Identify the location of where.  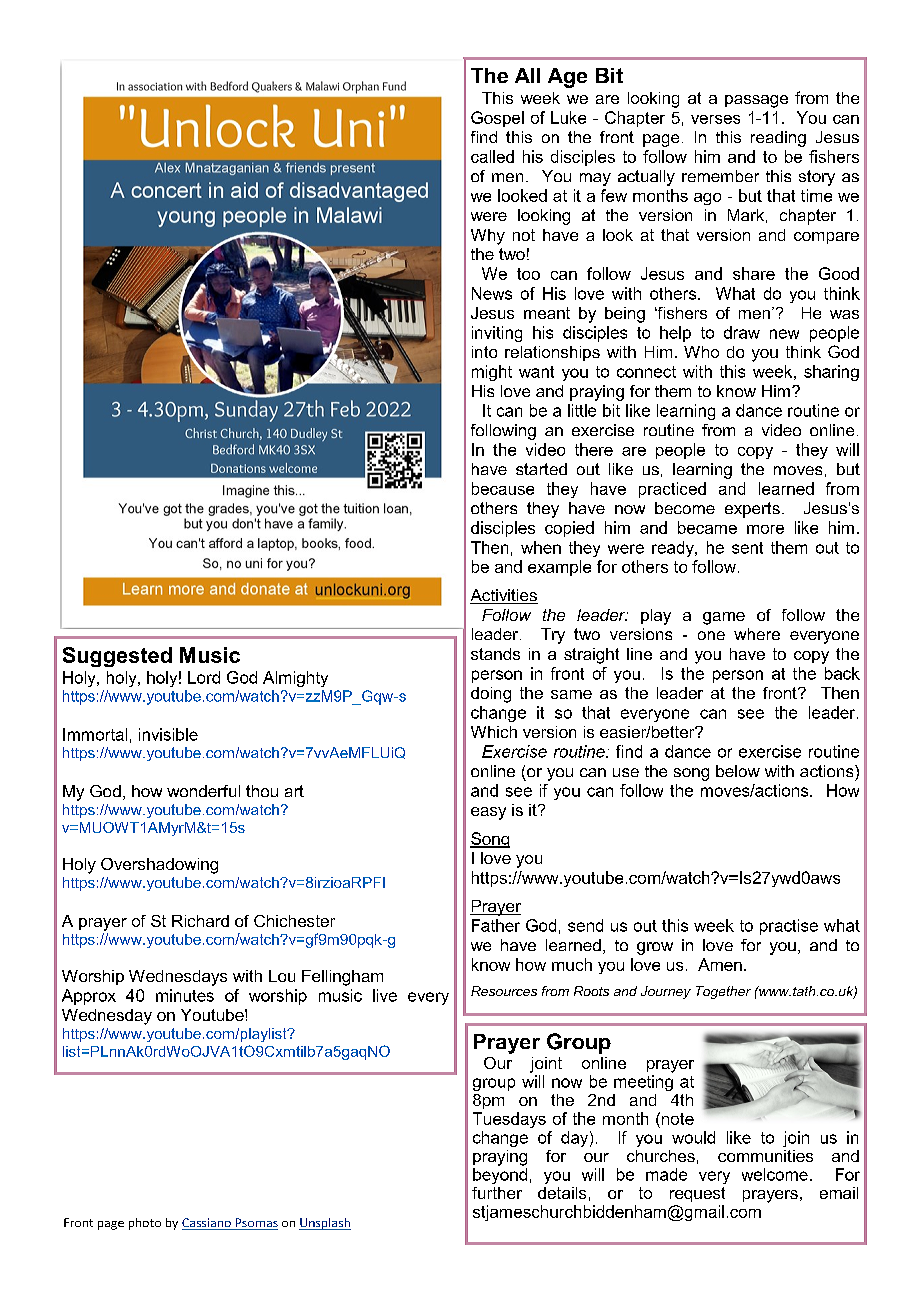
(757, 634).
